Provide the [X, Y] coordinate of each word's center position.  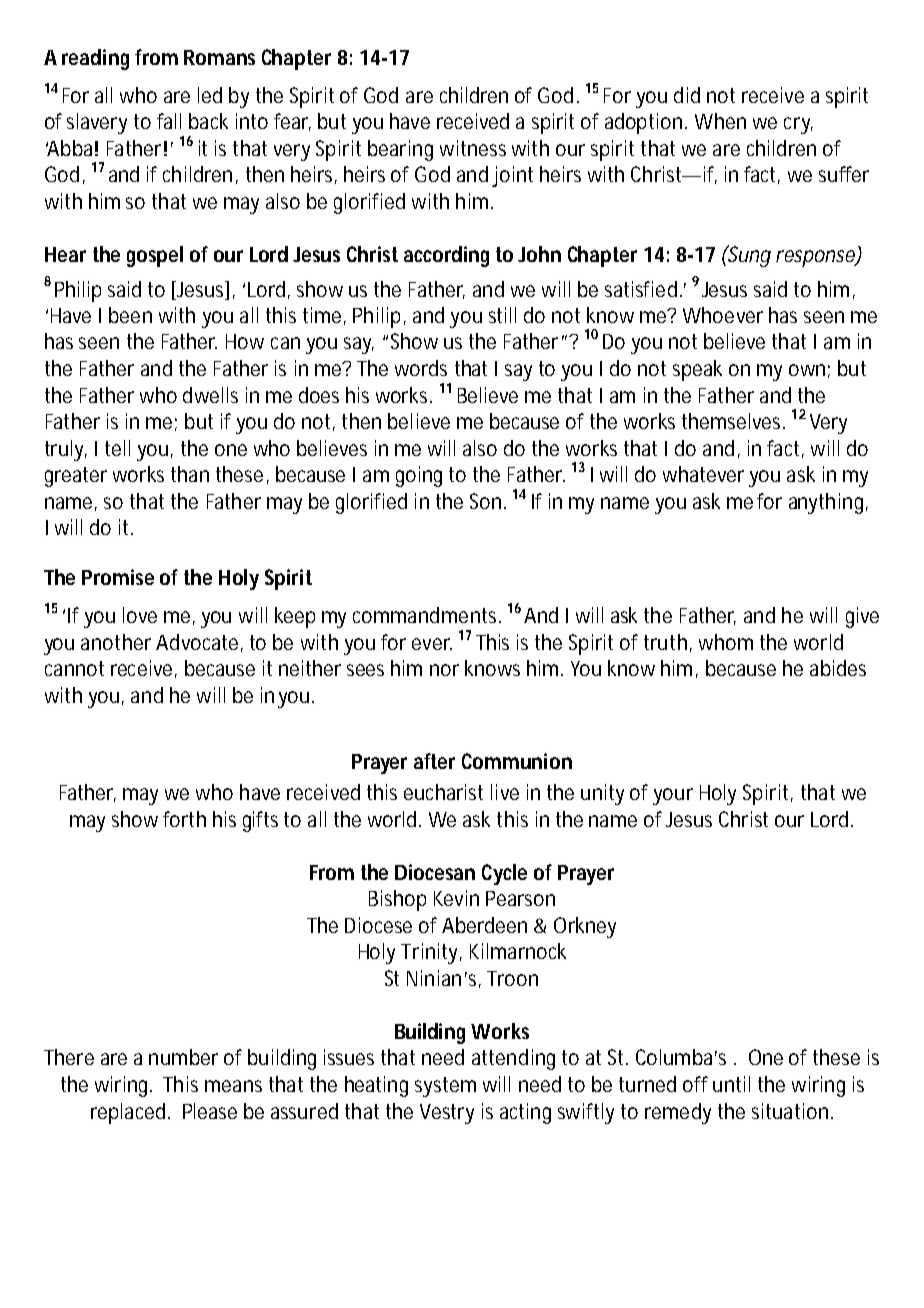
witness [473, 148]
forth [184, 819]
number [183, 1057]
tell [117, 448]
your [673, 796]
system [445, 1087]
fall [169, 121]
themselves [733, 421]
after [434, 761]
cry [798, 125]
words [421, 368]
